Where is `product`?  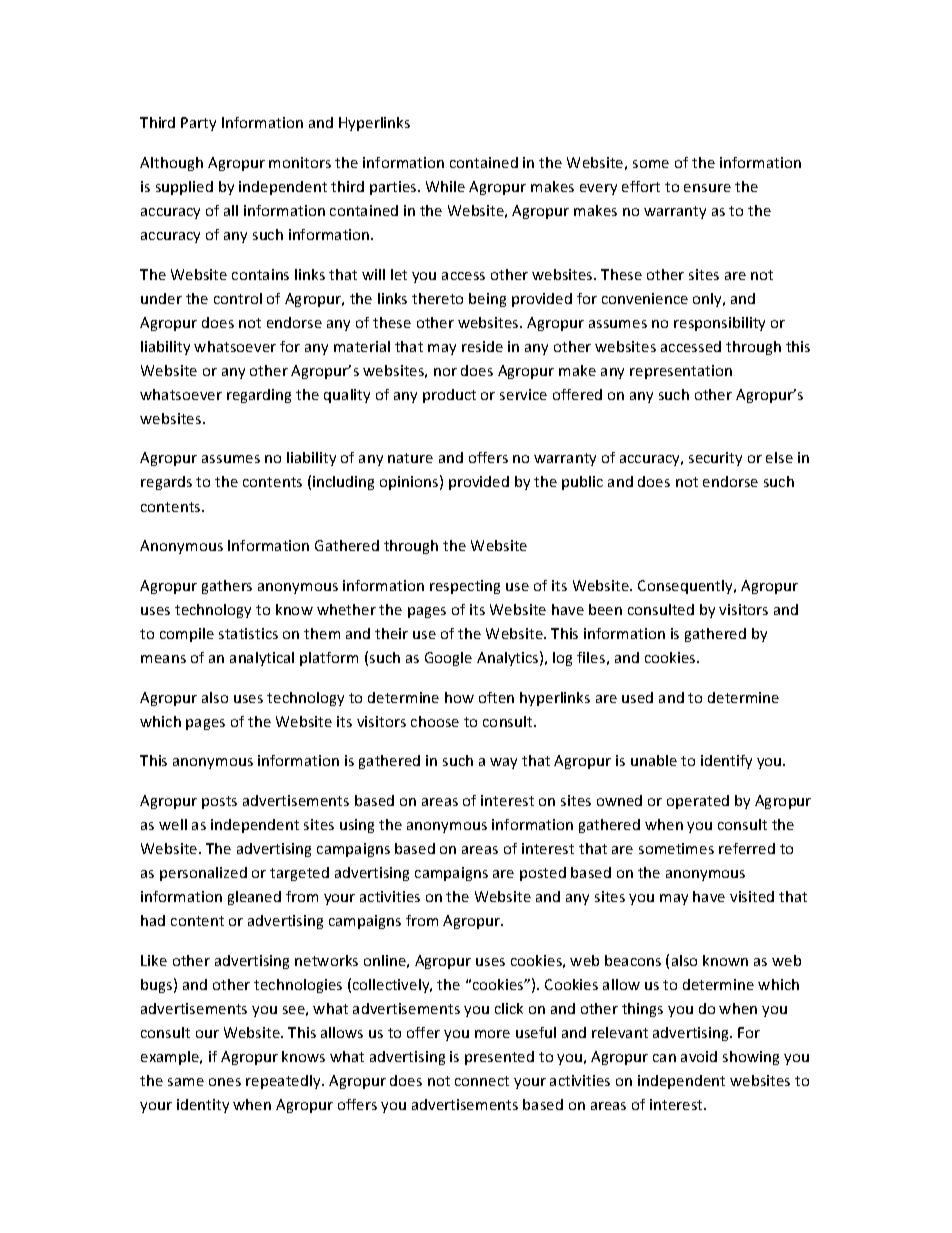
product is located at coordinates (449, 396).
